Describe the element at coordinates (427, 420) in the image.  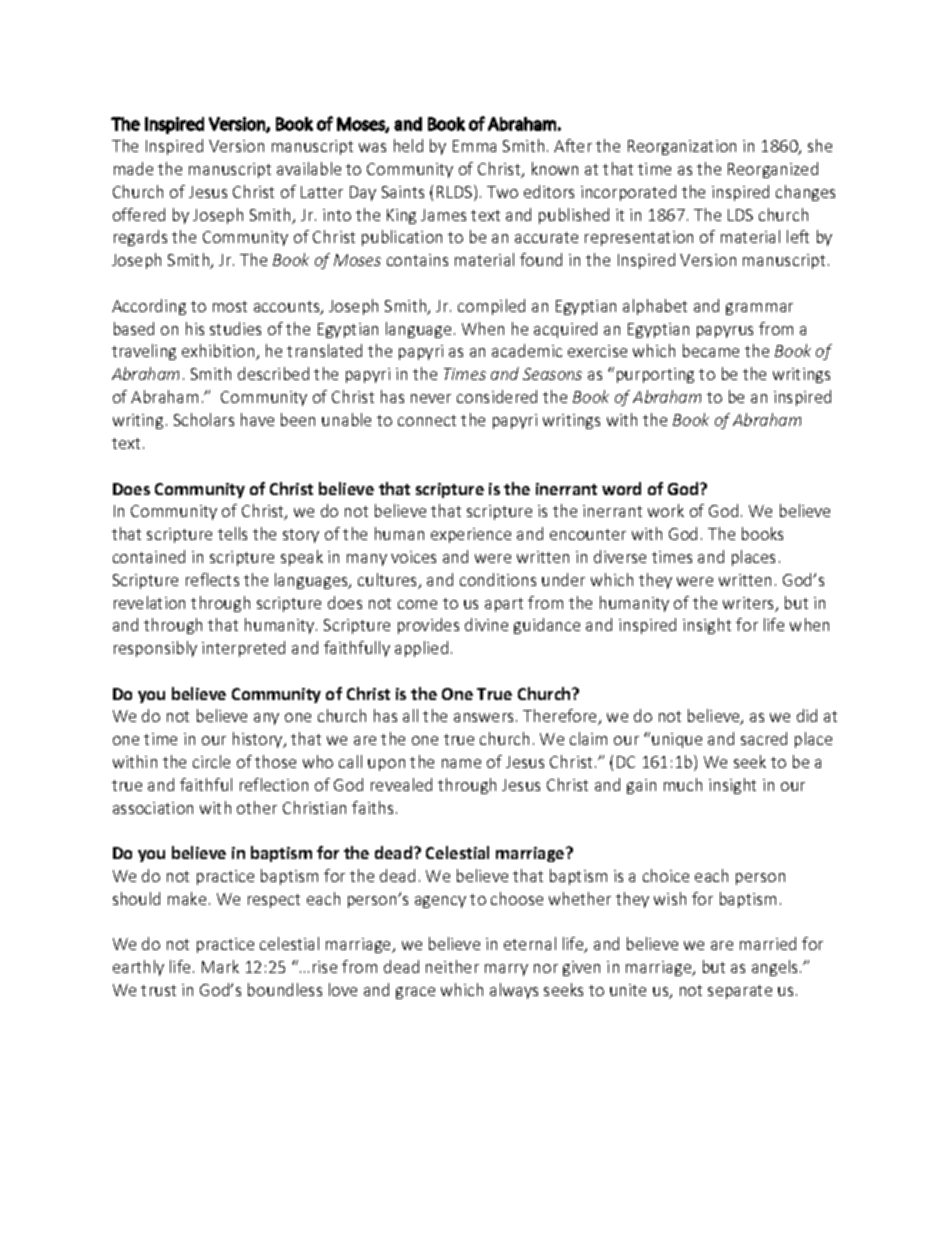
I see `connect` at that location.
